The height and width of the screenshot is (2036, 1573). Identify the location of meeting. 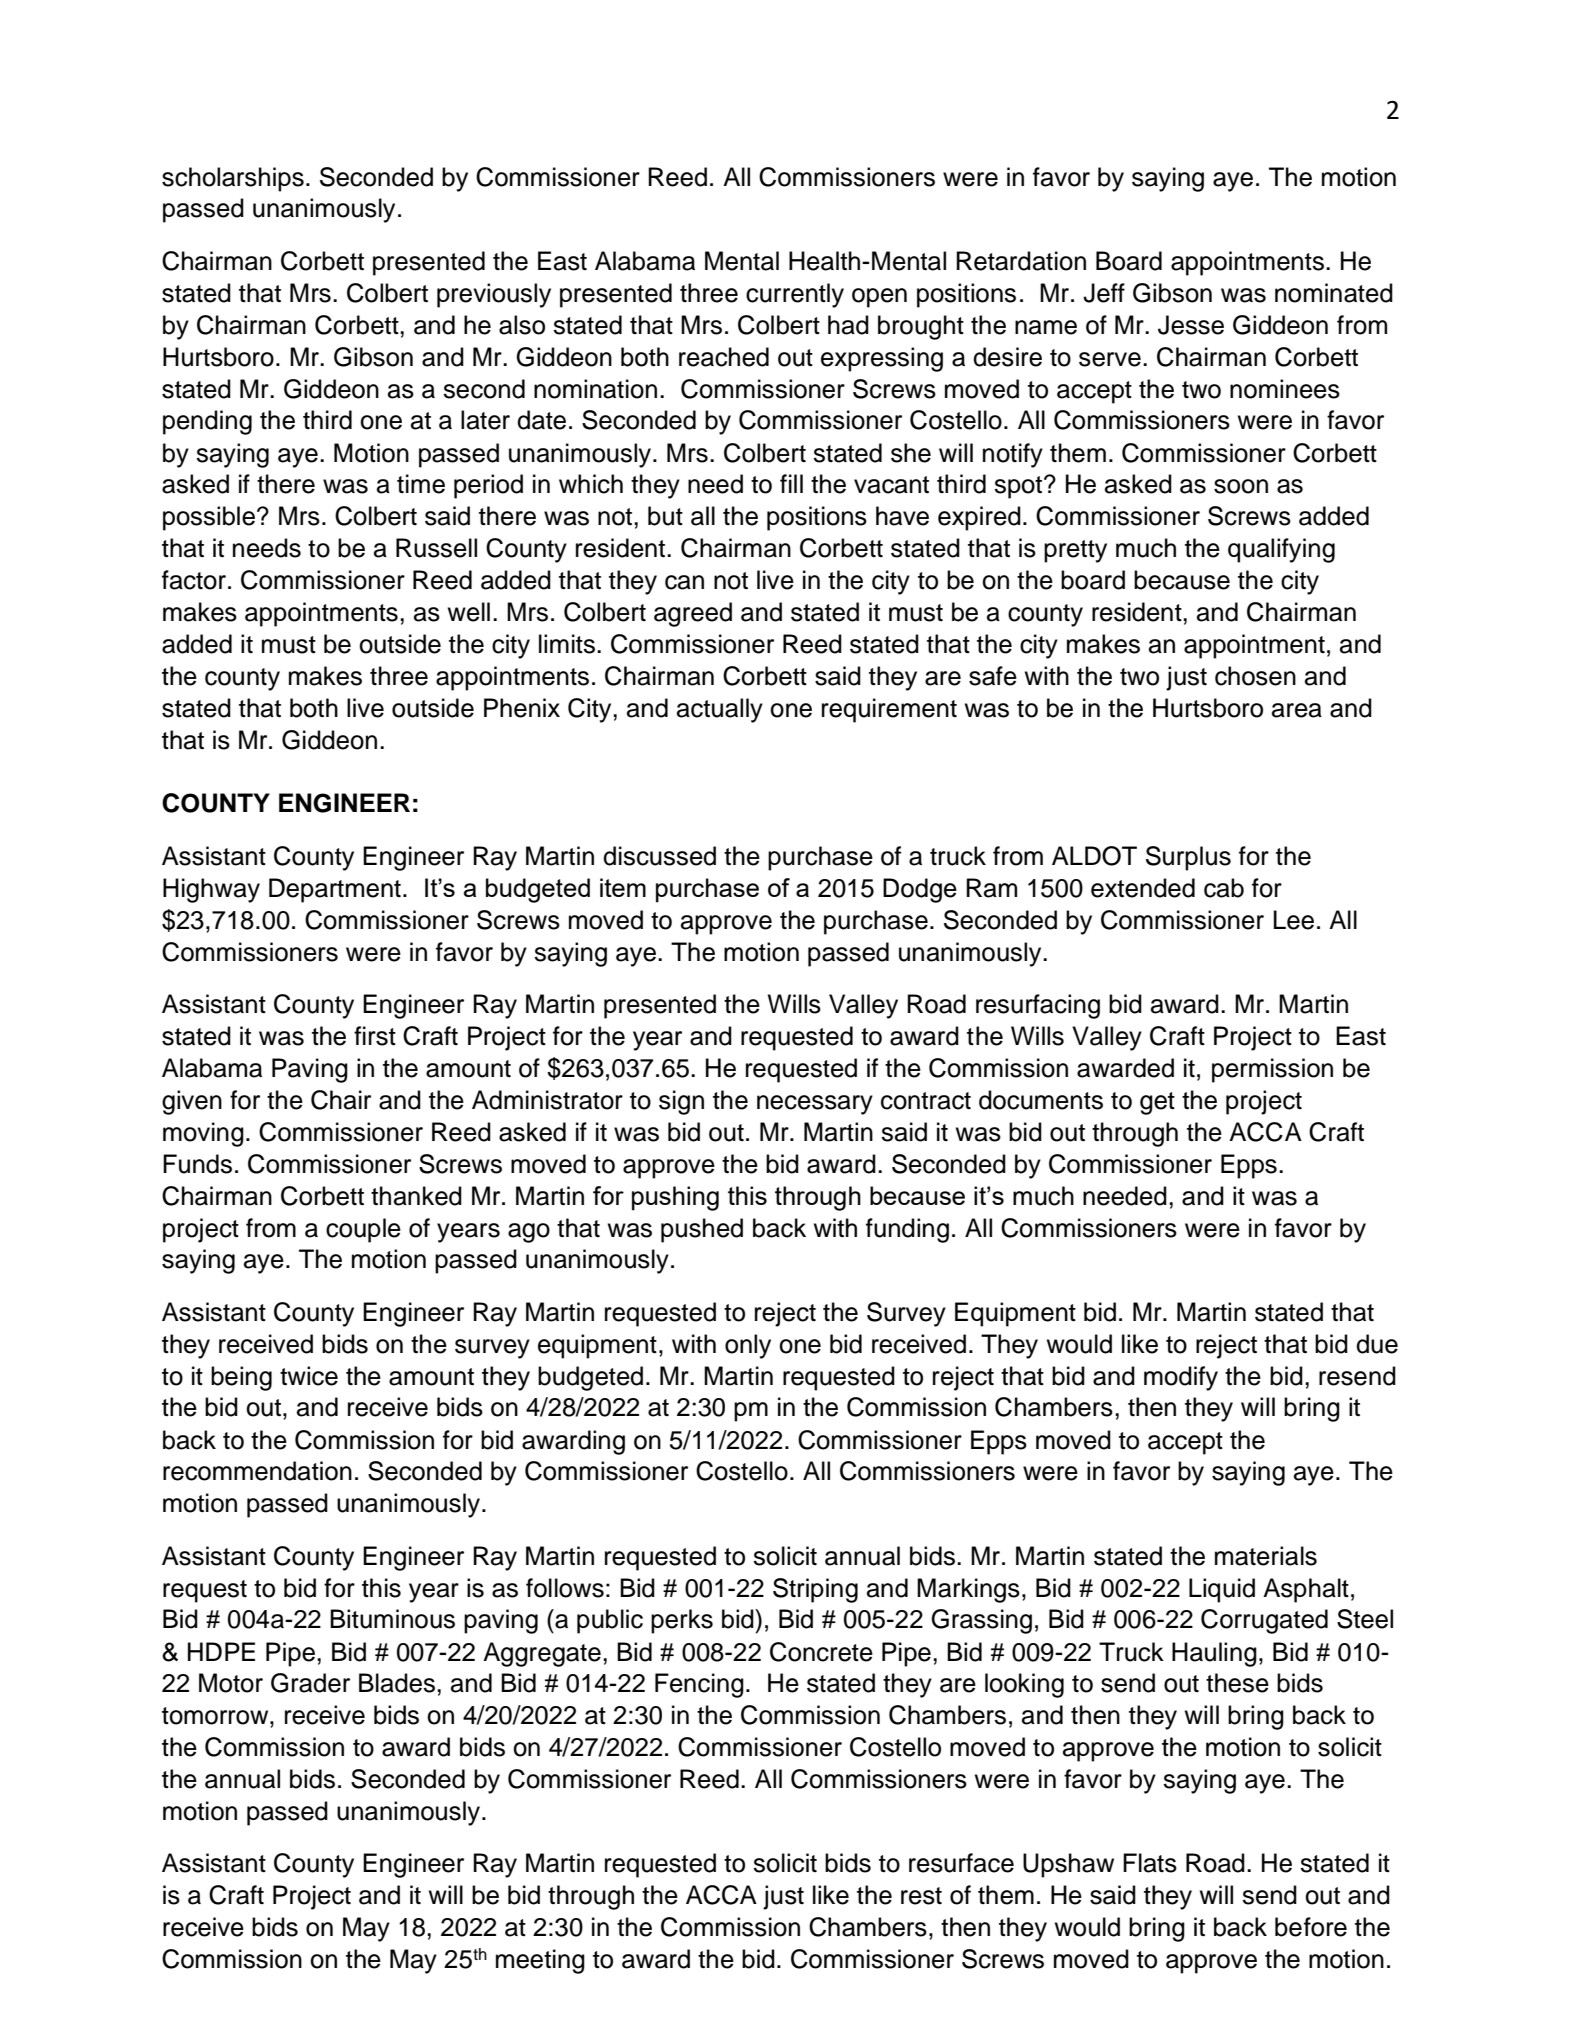
(540, 1961).
